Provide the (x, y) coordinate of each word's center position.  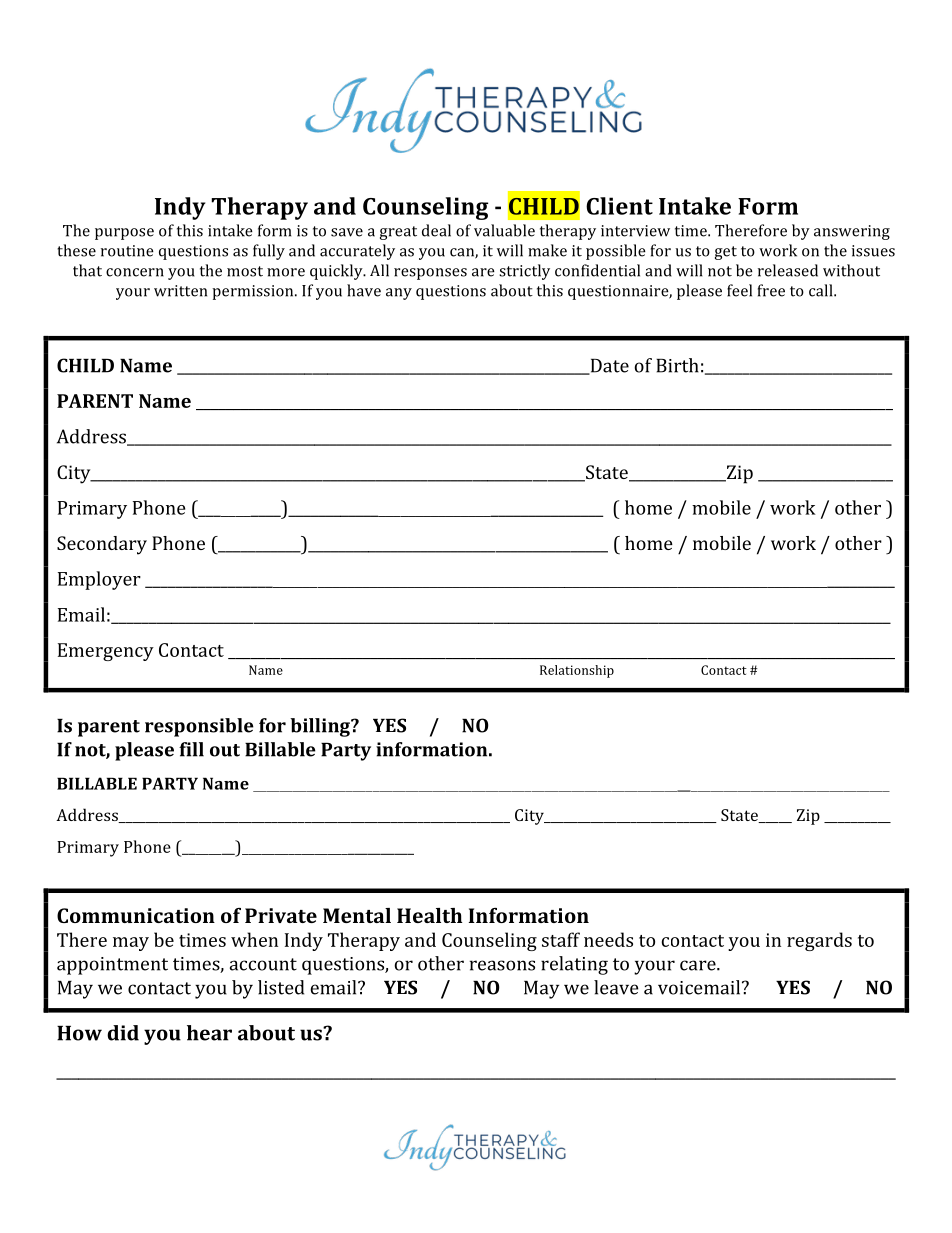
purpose (124, 234)
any (399, 294)
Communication (136, 915)
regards (819, 941)
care (699, 965)
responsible (199, 727)
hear (209, 1033)
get (726, 253)
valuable (504, 230)
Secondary (102, 545)
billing (321, 727)
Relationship (577, 671)
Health (429, 915)
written (180, 291)
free (771, 290)
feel (739, 290)
